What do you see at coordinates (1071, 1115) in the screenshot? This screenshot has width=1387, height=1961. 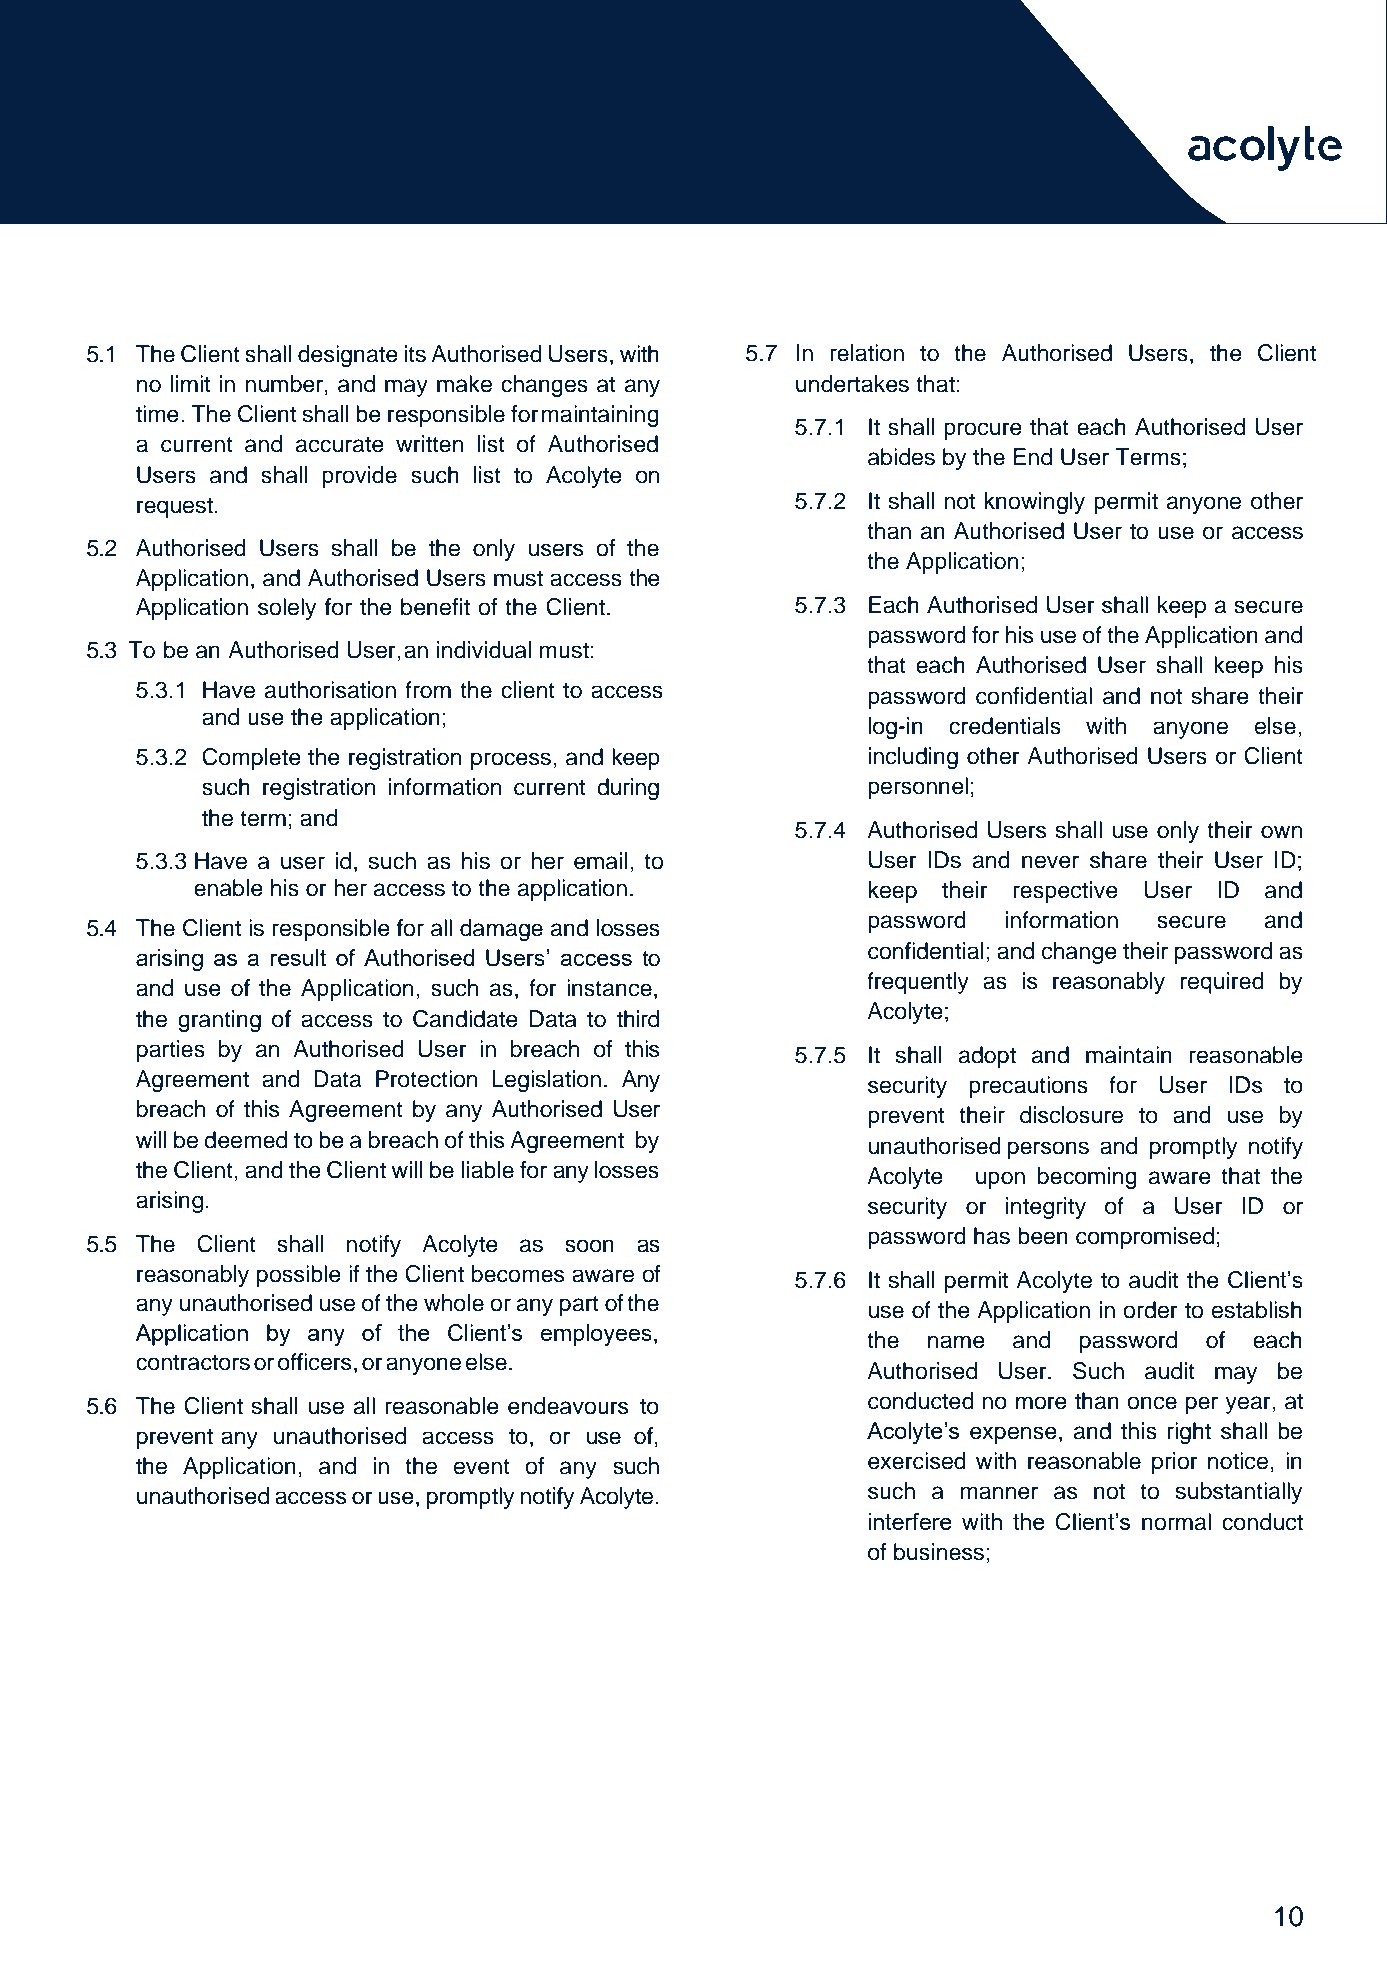 I see `disclosure` at bounding box center [1071, 1115].
